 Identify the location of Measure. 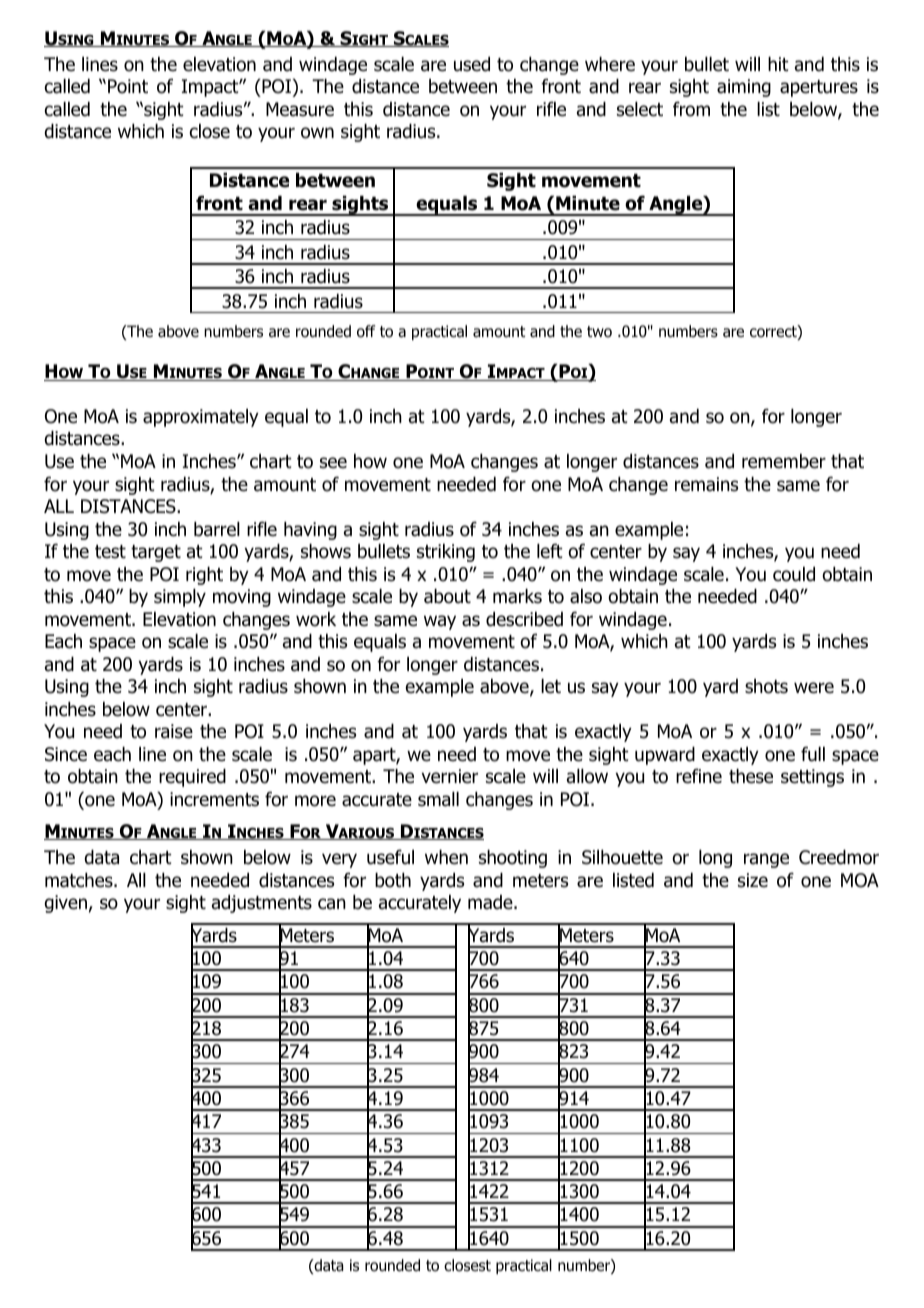
(300, 109).
